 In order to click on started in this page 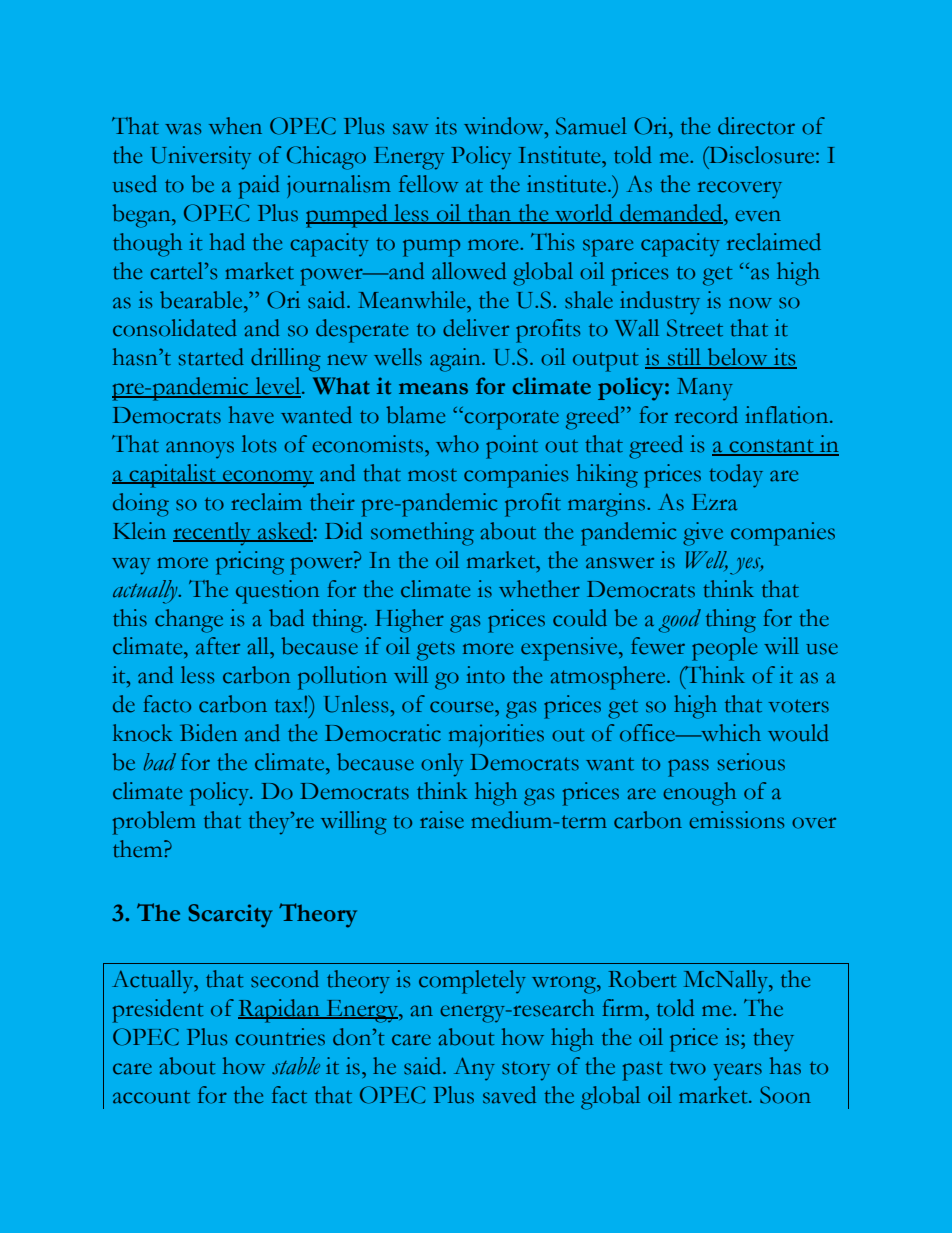, I will do `click(211, 357)`.
